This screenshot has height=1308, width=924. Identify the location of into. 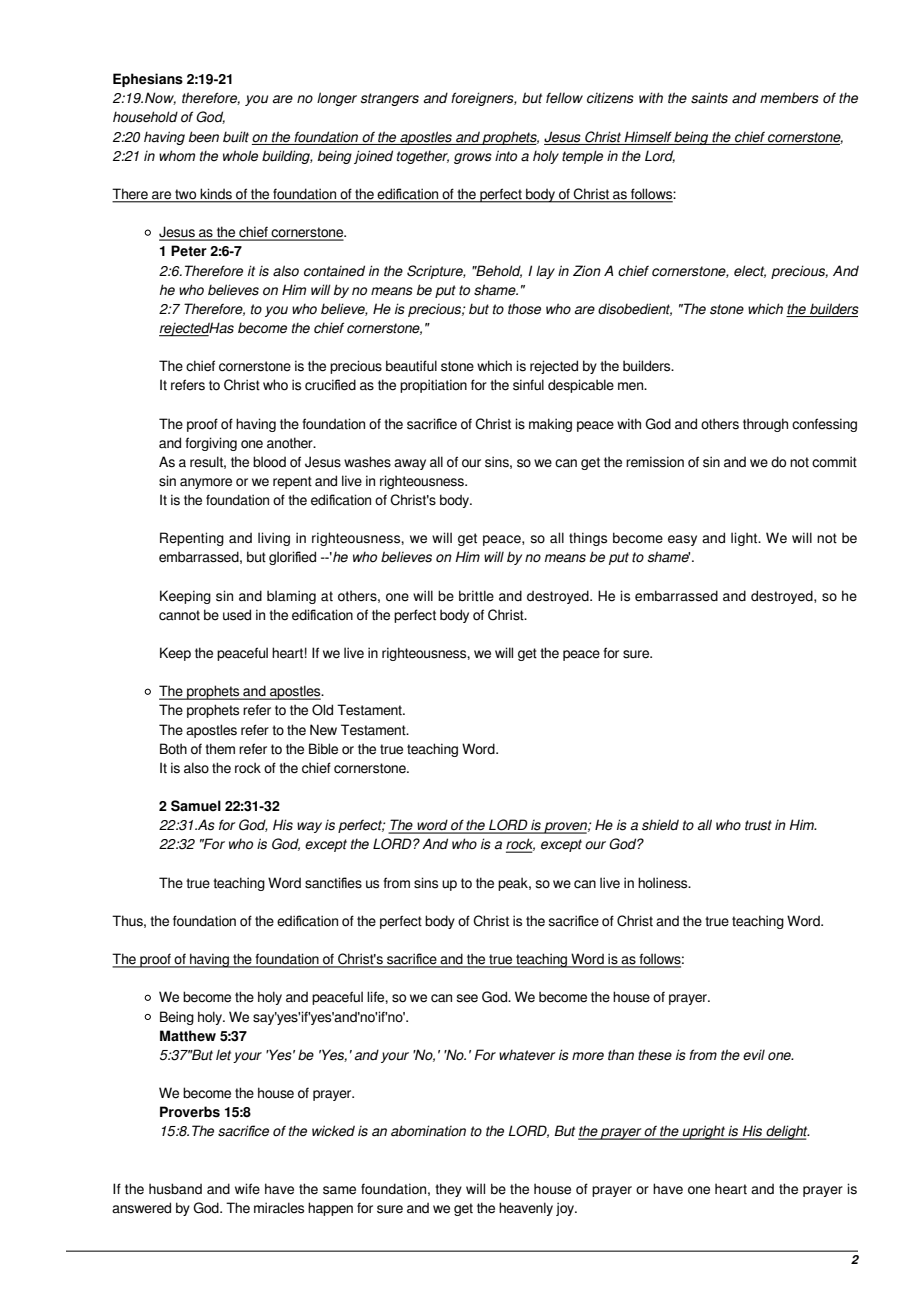
(506, 156).
